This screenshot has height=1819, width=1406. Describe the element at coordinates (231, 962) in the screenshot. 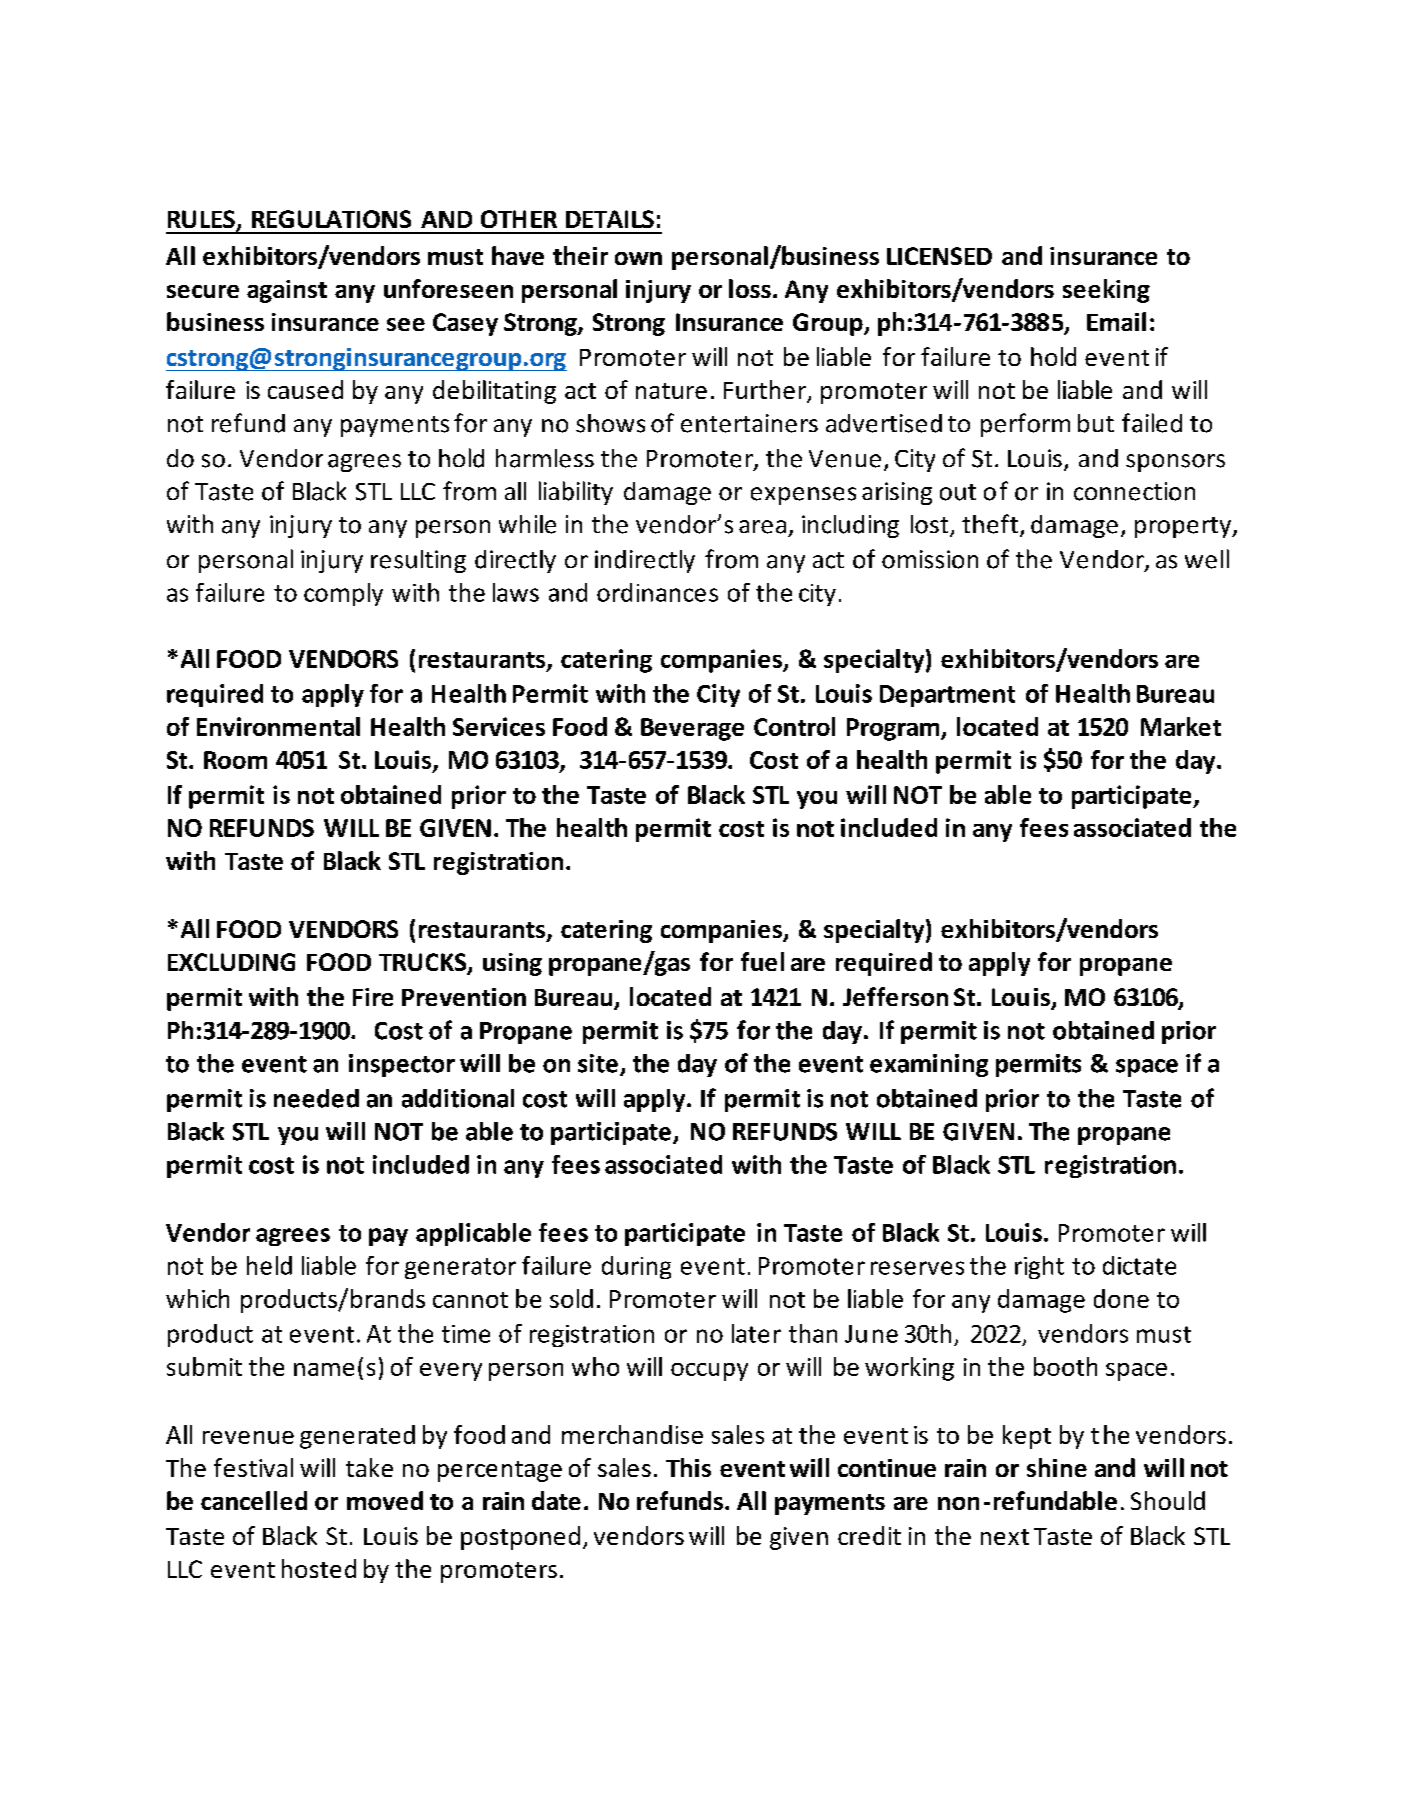

I see `EXCLUDING` at that location.
